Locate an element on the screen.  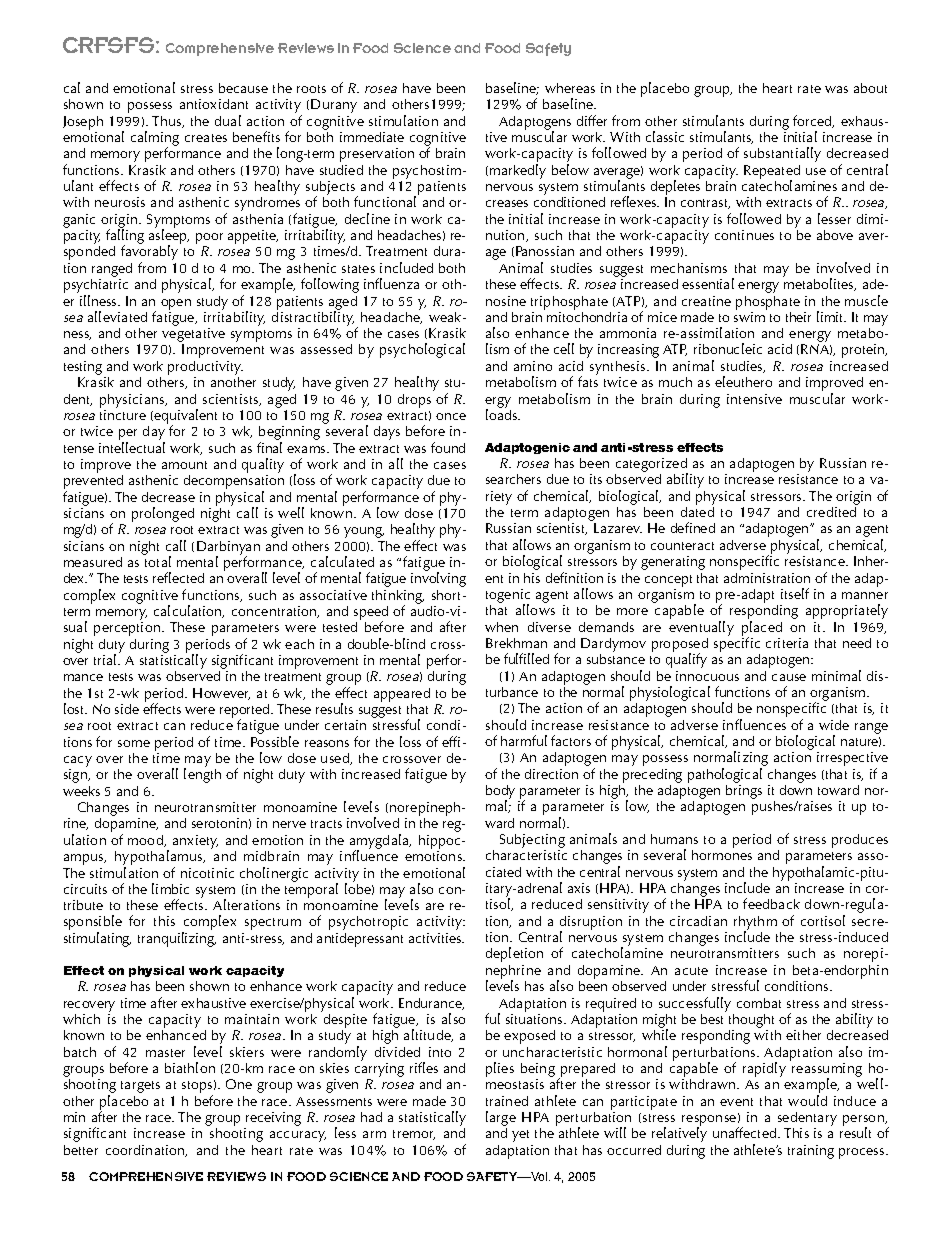
Thus is located at coordinates (168, 122).
